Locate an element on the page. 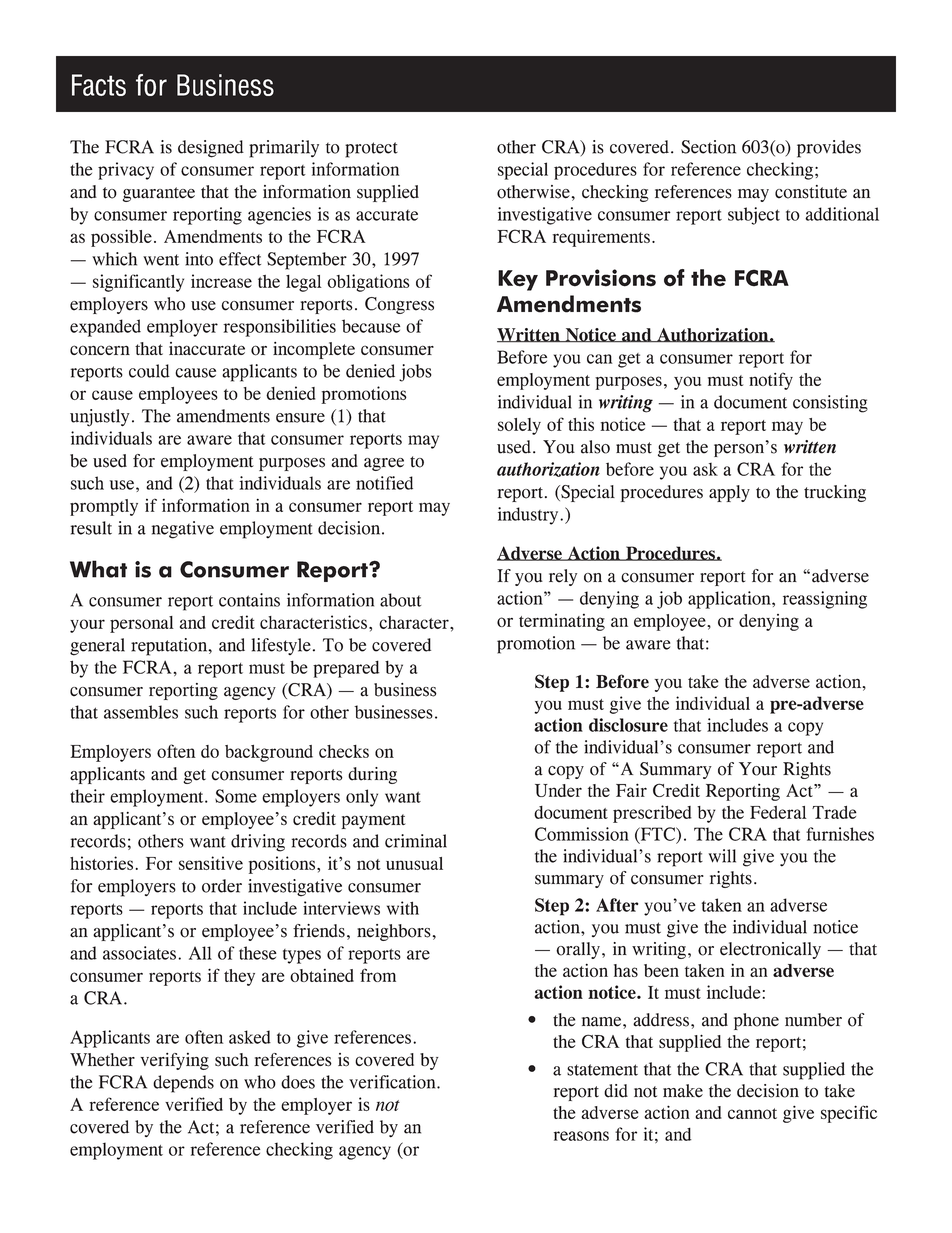 Image resolution: width=952 pixels, height=1233 pixels. guarantee is located at coordinates (159, 194).
